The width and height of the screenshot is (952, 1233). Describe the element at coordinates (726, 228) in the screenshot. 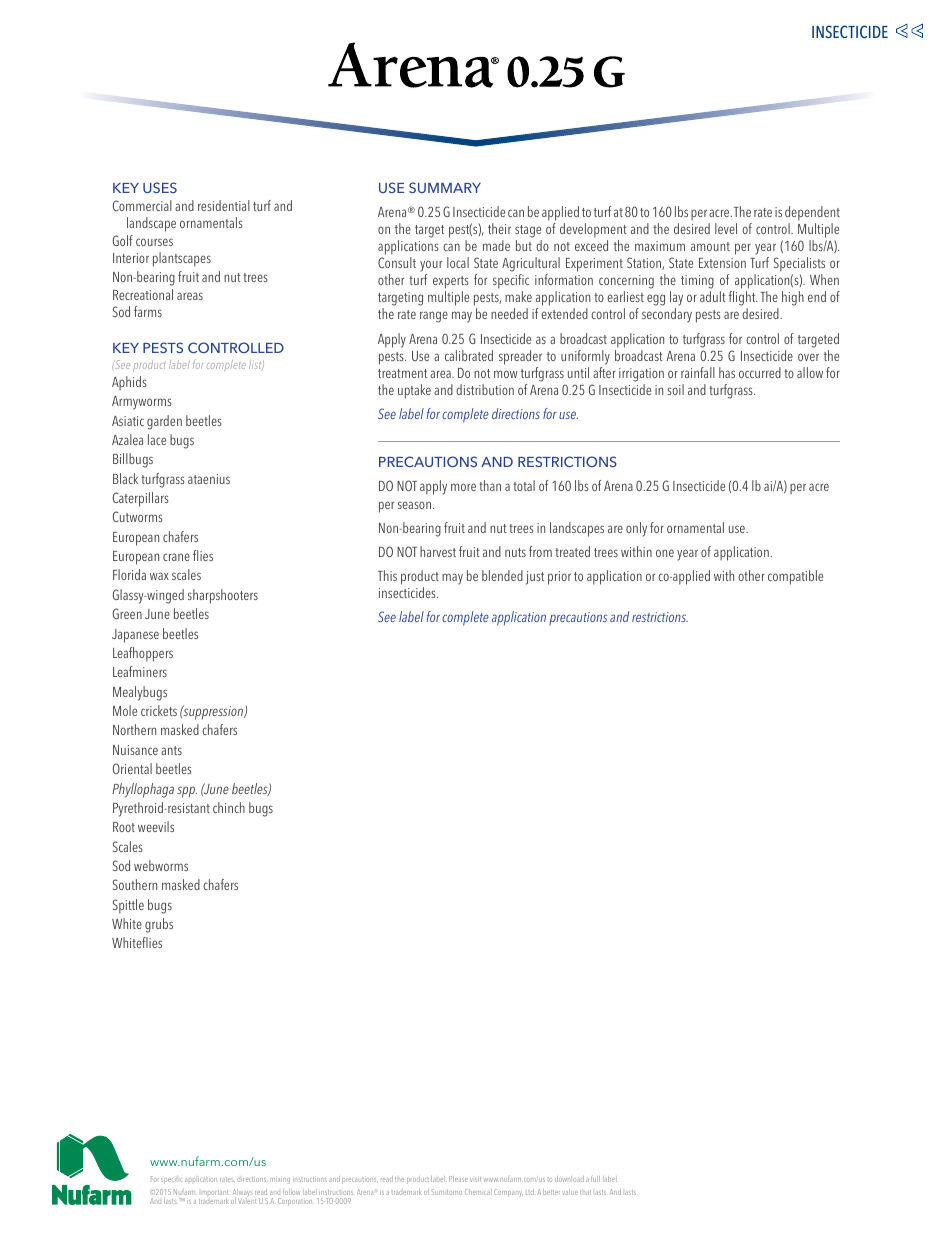

I see `level` at that location.
